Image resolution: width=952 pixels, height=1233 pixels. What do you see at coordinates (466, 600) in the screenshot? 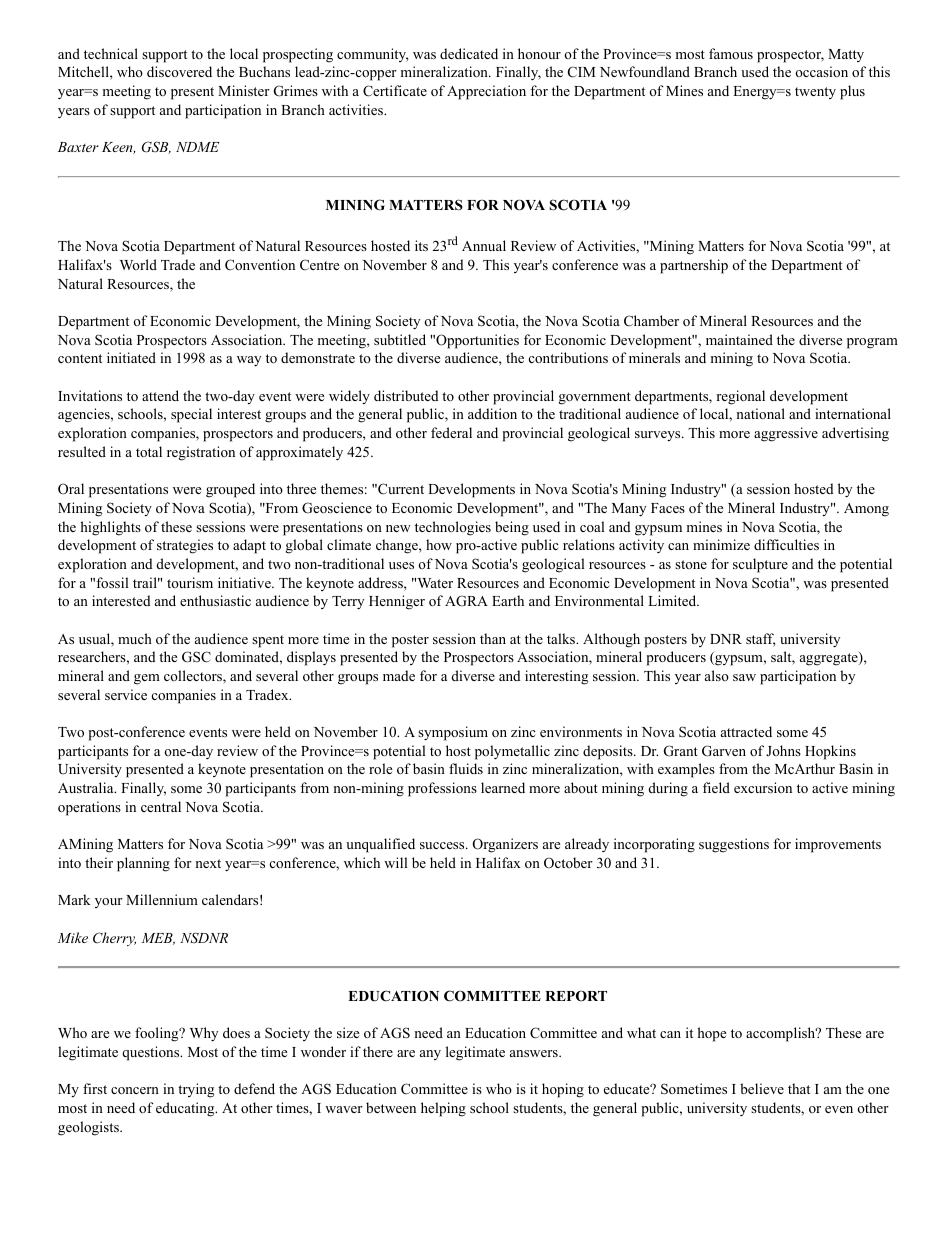
I see `AGRA` at bounding box center [466, 600].
